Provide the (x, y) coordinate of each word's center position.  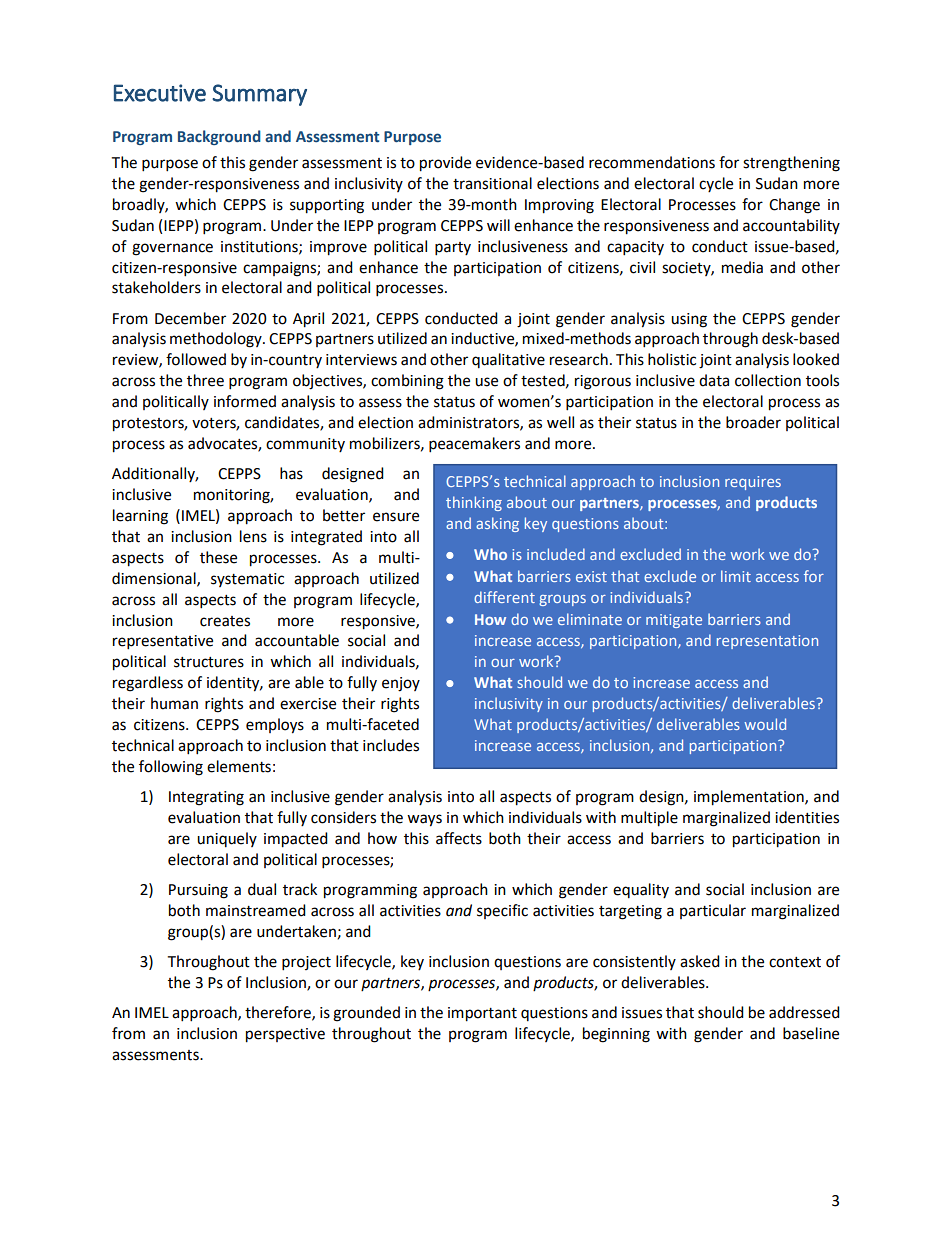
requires (753, 483)
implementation (750, 798)
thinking (474, 503)
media (742, 267)
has (291, 473)
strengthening (791, 164)
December (190, 318)
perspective (285, 1035)
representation (767, 642)
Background (219, 137)
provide (445, 164)
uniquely (227, 839)
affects (459, 838)
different (504, 597)
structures (209, 662)
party (453, 249)
